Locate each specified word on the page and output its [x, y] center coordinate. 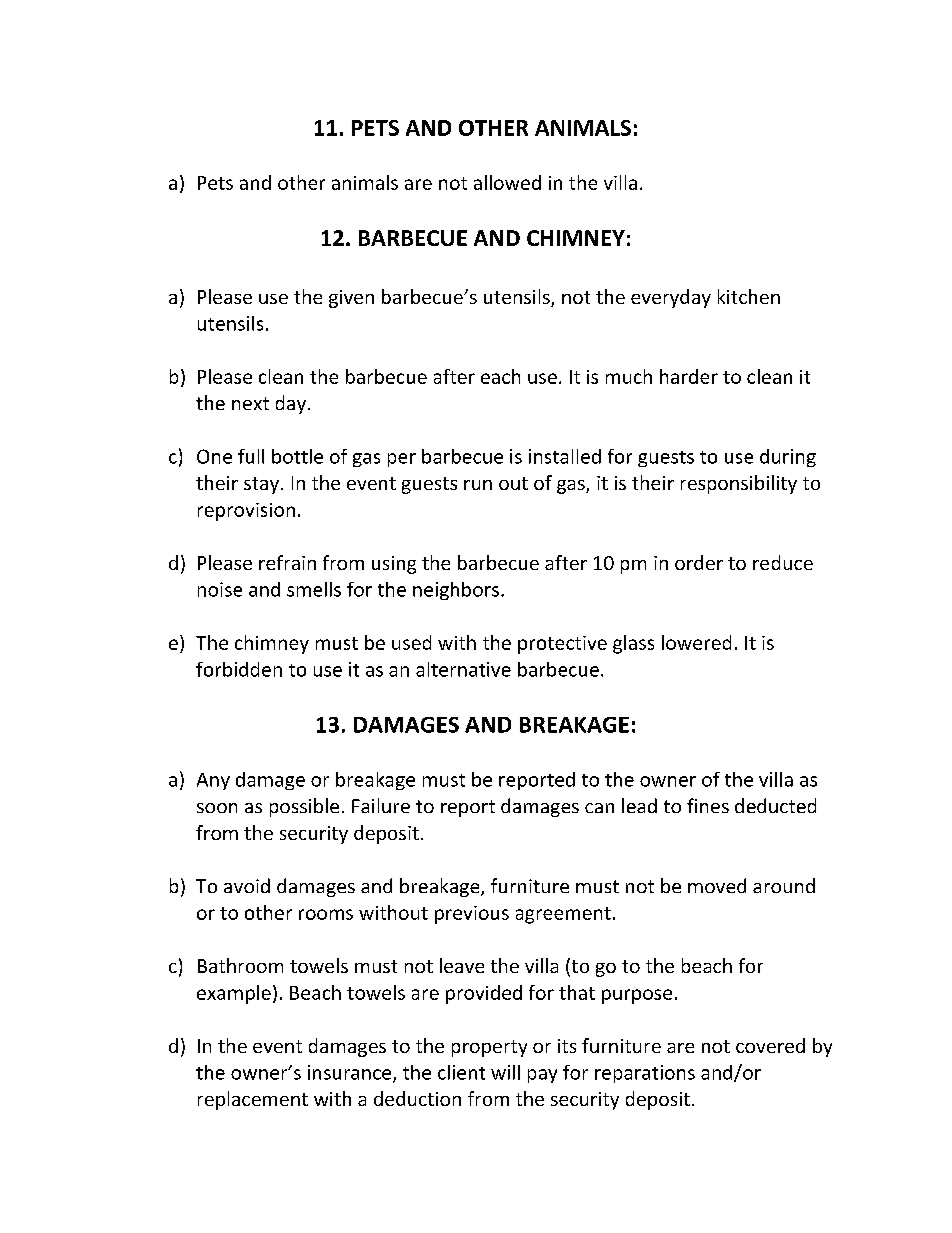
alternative [463, 669]
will [505, 1072]
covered [770, 1045]
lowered [696, 642]
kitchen [749, 296]
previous [472, 915]
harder [689, 376]
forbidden [239, 669]
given [351, 299]
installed [565, 456]
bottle [297, 456]
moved [717, 885]
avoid [247, 885]
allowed [507, 182]
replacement [253, 1100]
